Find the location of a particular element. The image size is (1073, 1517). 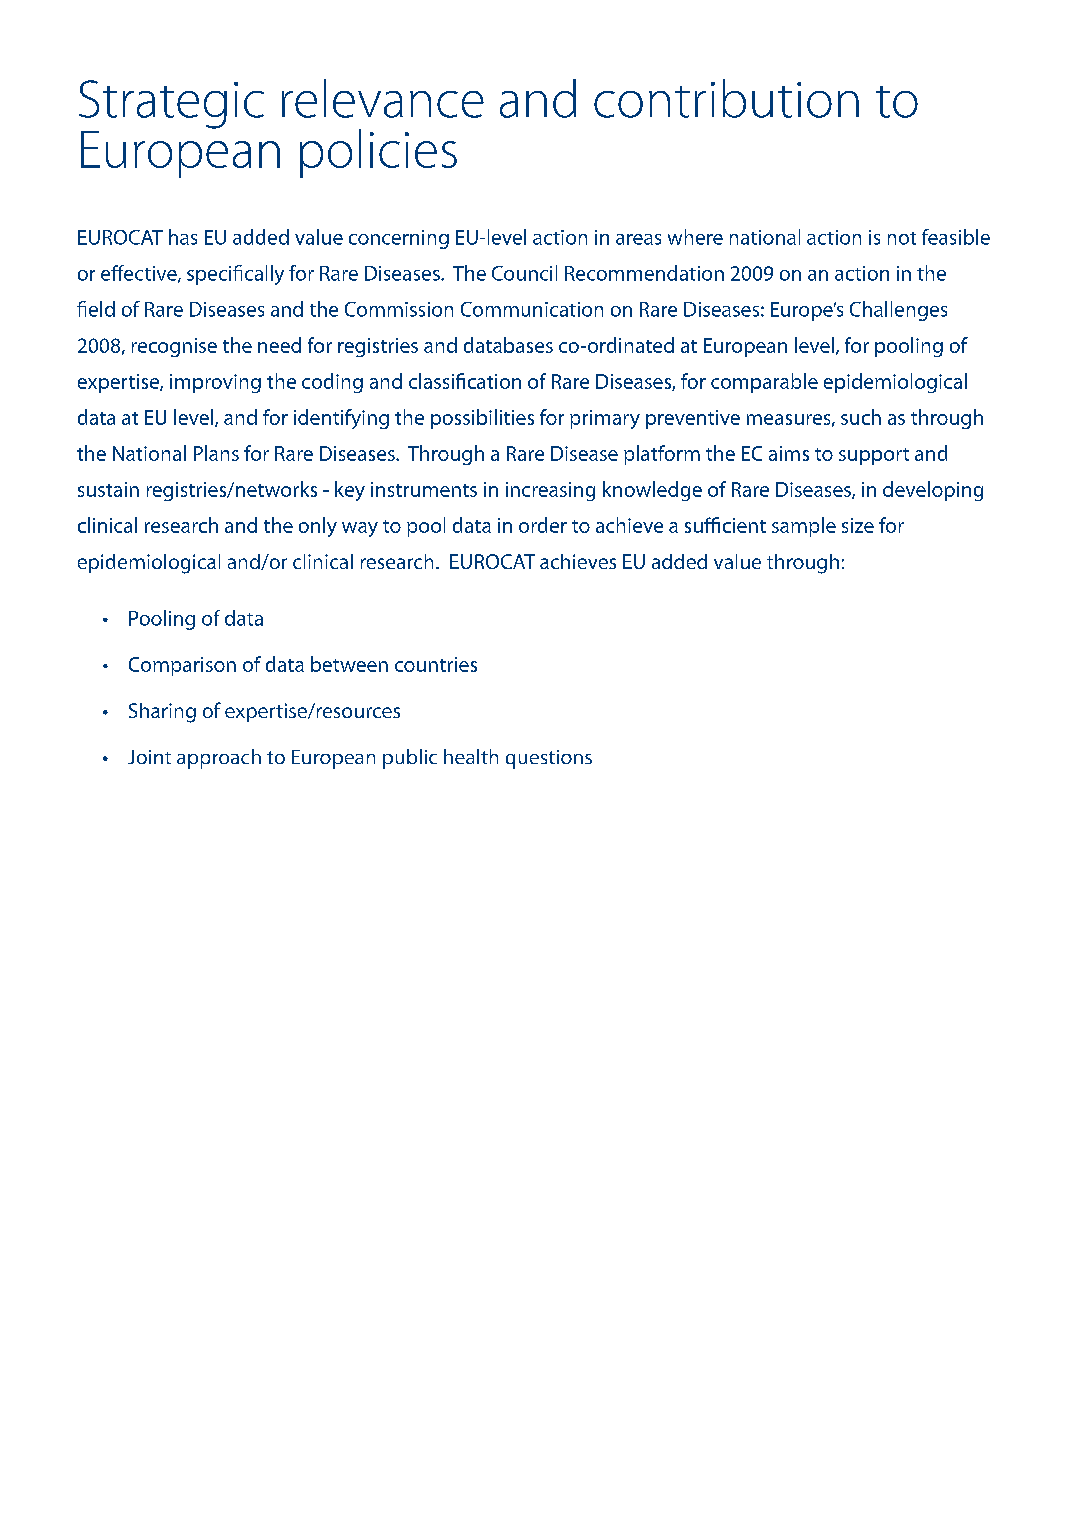

contribution is located at coordinates (726, 98).
